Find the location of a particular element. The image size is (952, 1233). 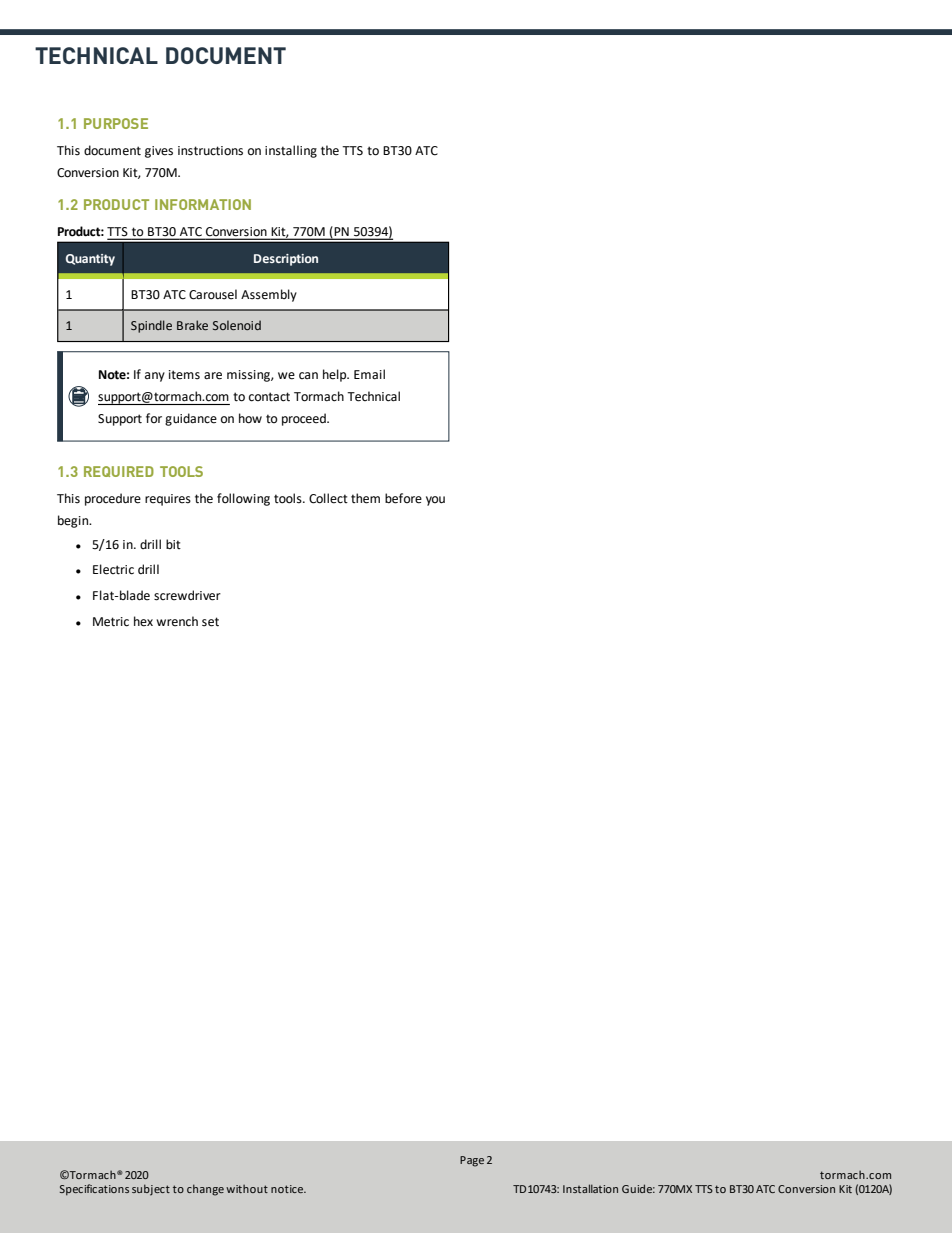

notice is located at coordinates (288, 1189).
